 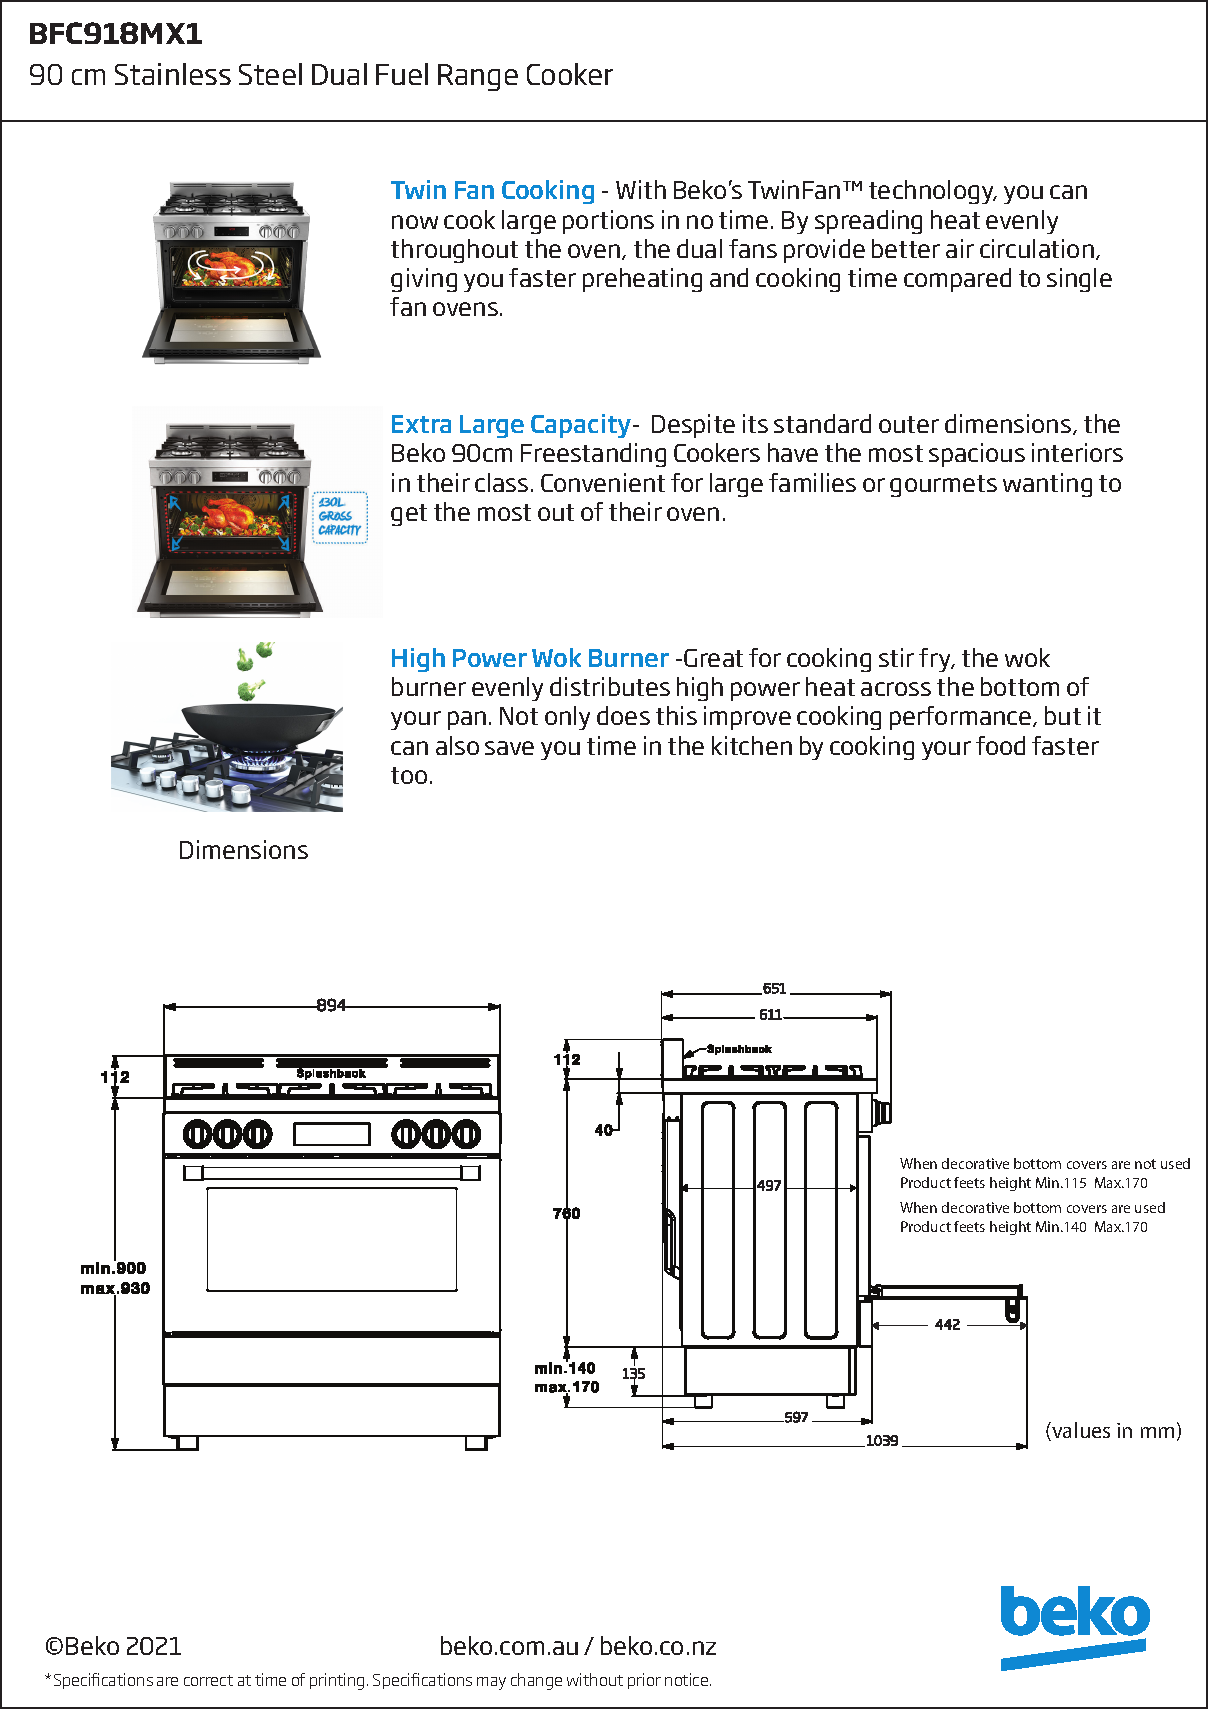 I want to click on too, so click(x=409, y=775).
